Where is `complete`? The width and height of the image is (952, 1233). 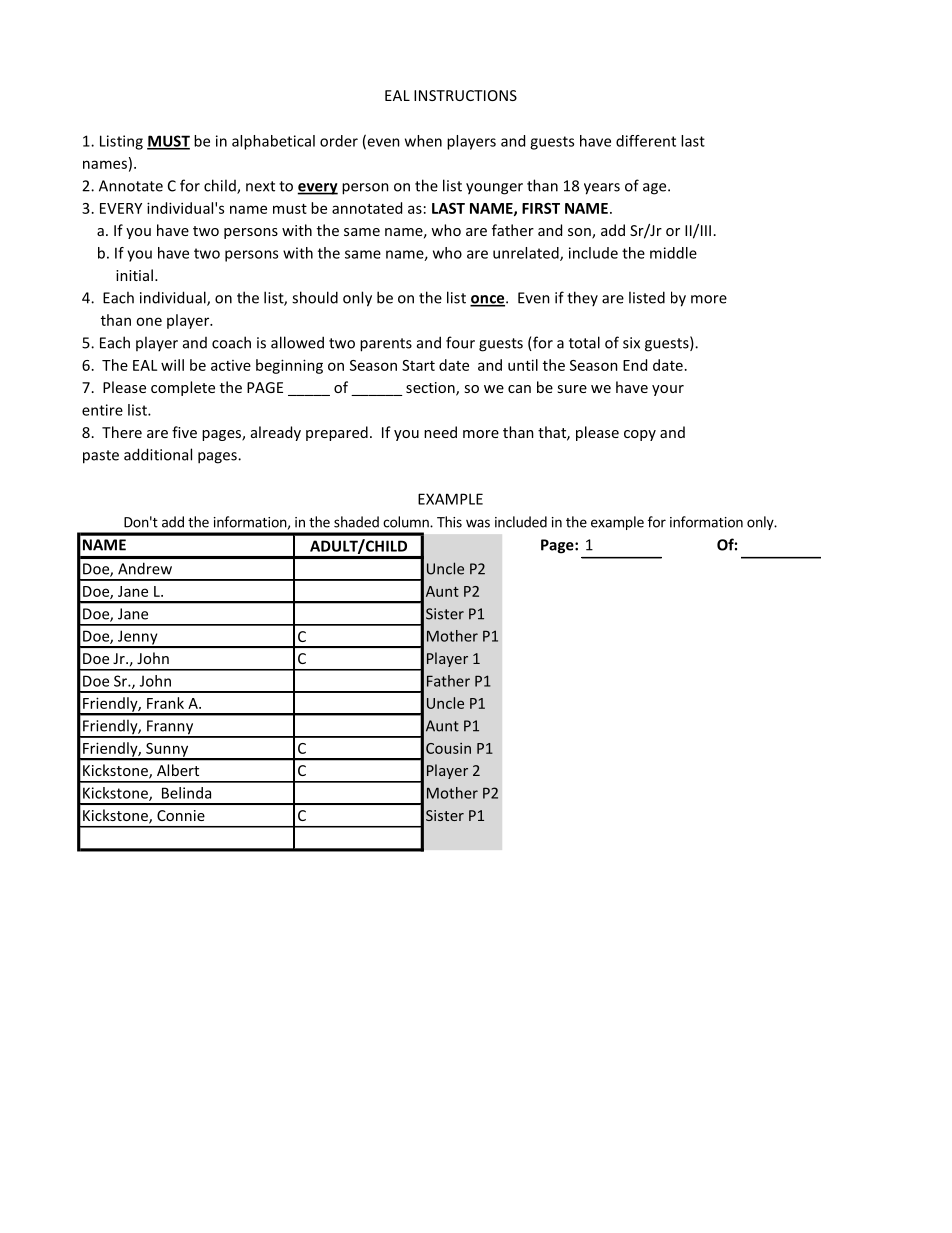
complete is located at coordinates (183, 388).
